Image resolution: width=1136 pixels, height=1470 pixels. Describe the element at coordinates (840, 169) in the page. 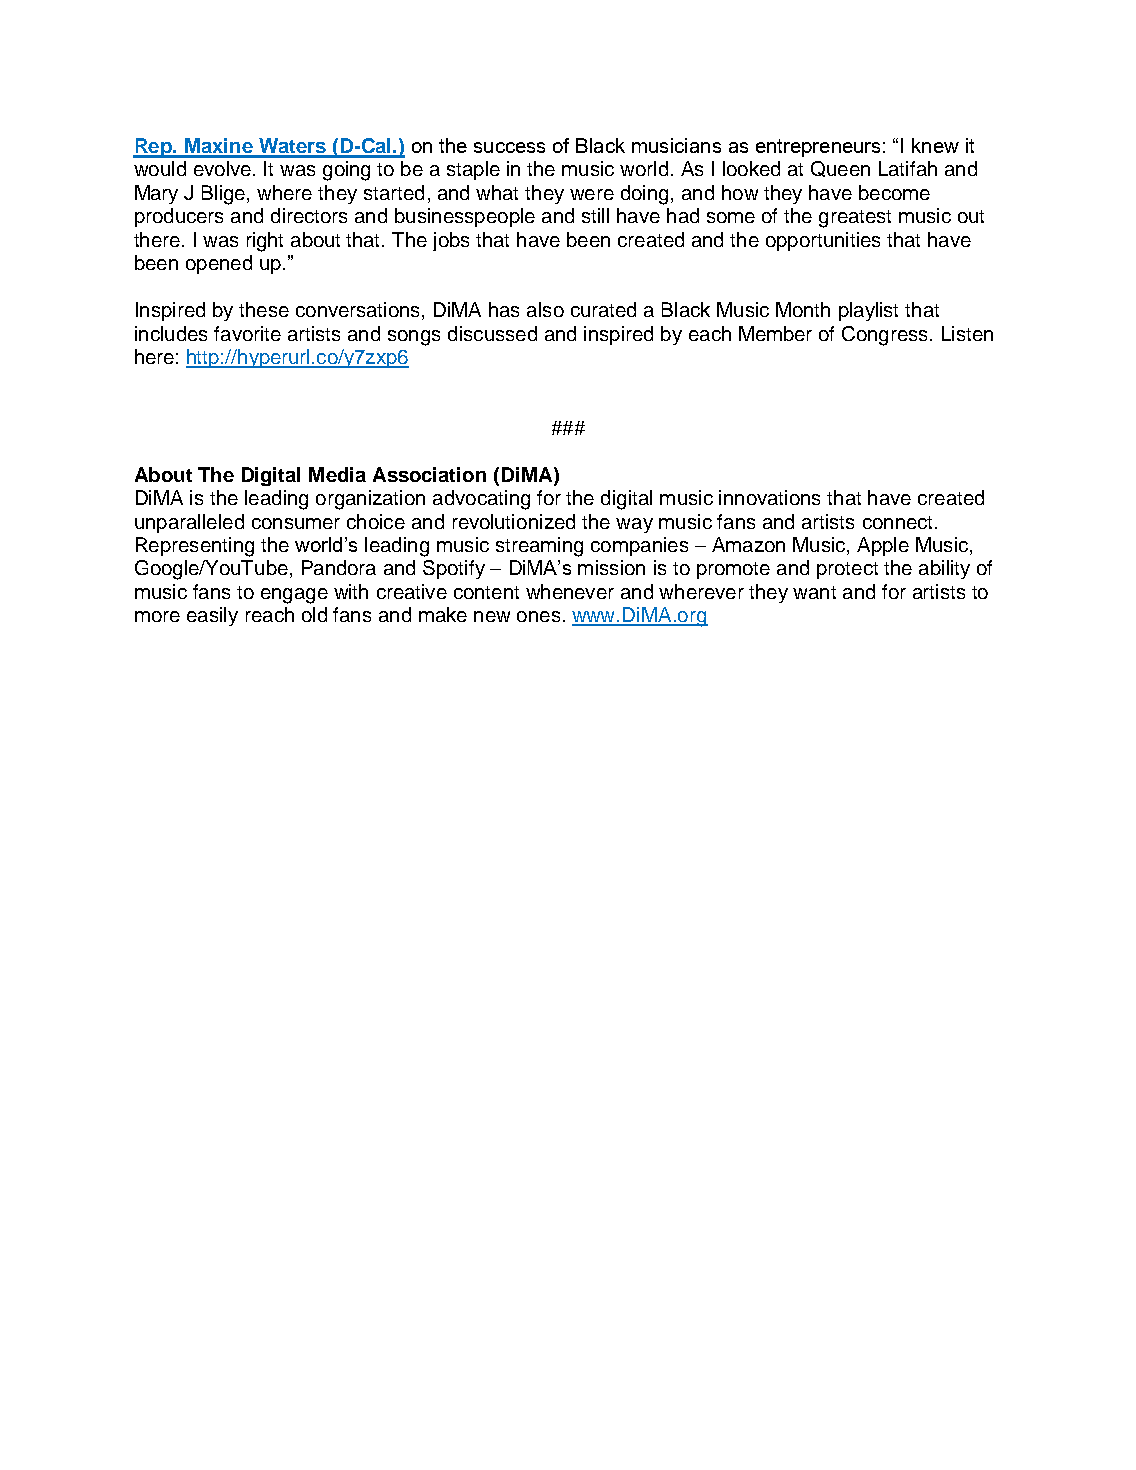

I see `Queen` at that location.
